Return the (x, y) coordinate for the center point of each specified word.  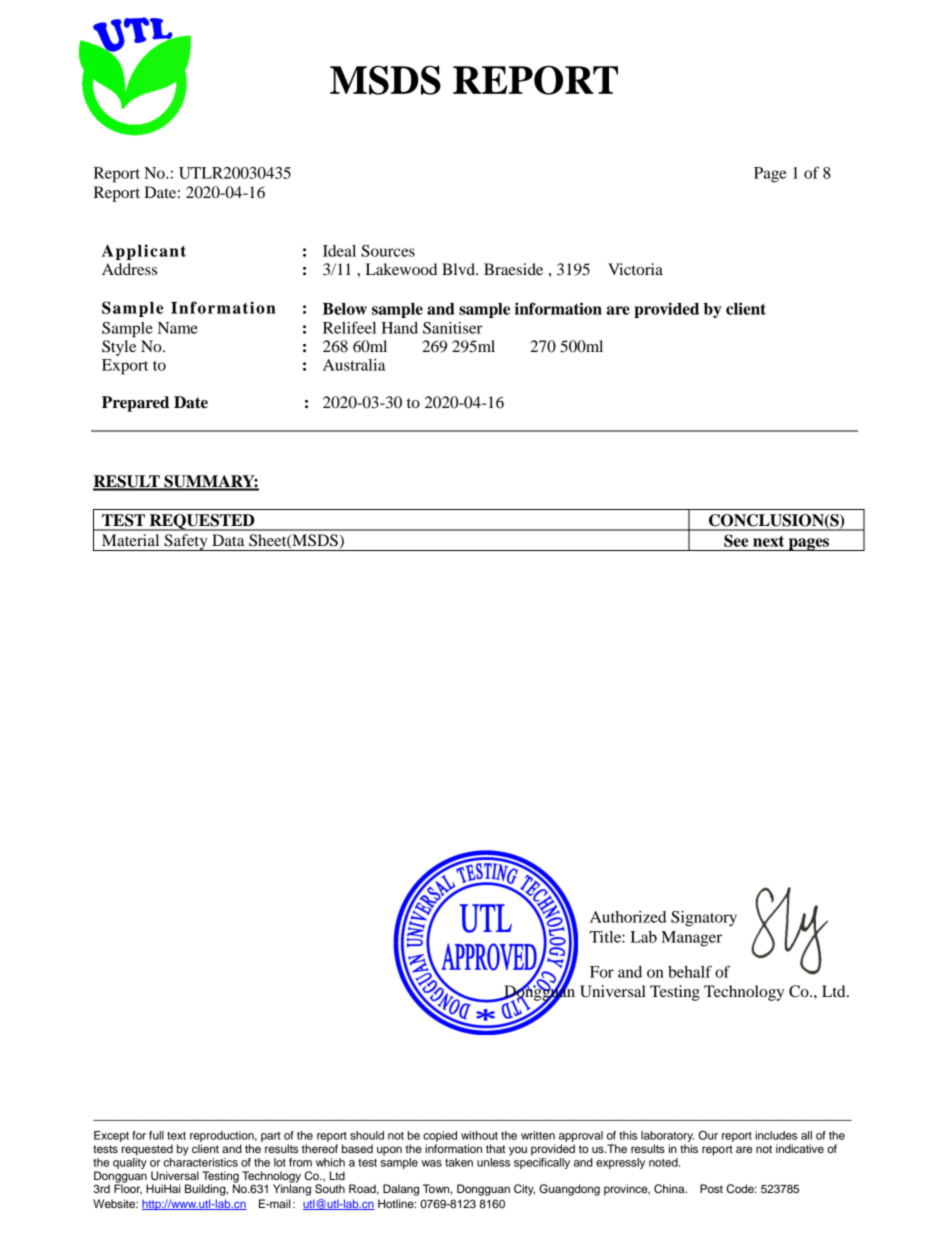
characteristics (200, 1161)
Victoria (635, 269)
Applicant (144, 252)
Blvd (459, 269)
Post (711, 1188)
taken (459, 1162)
